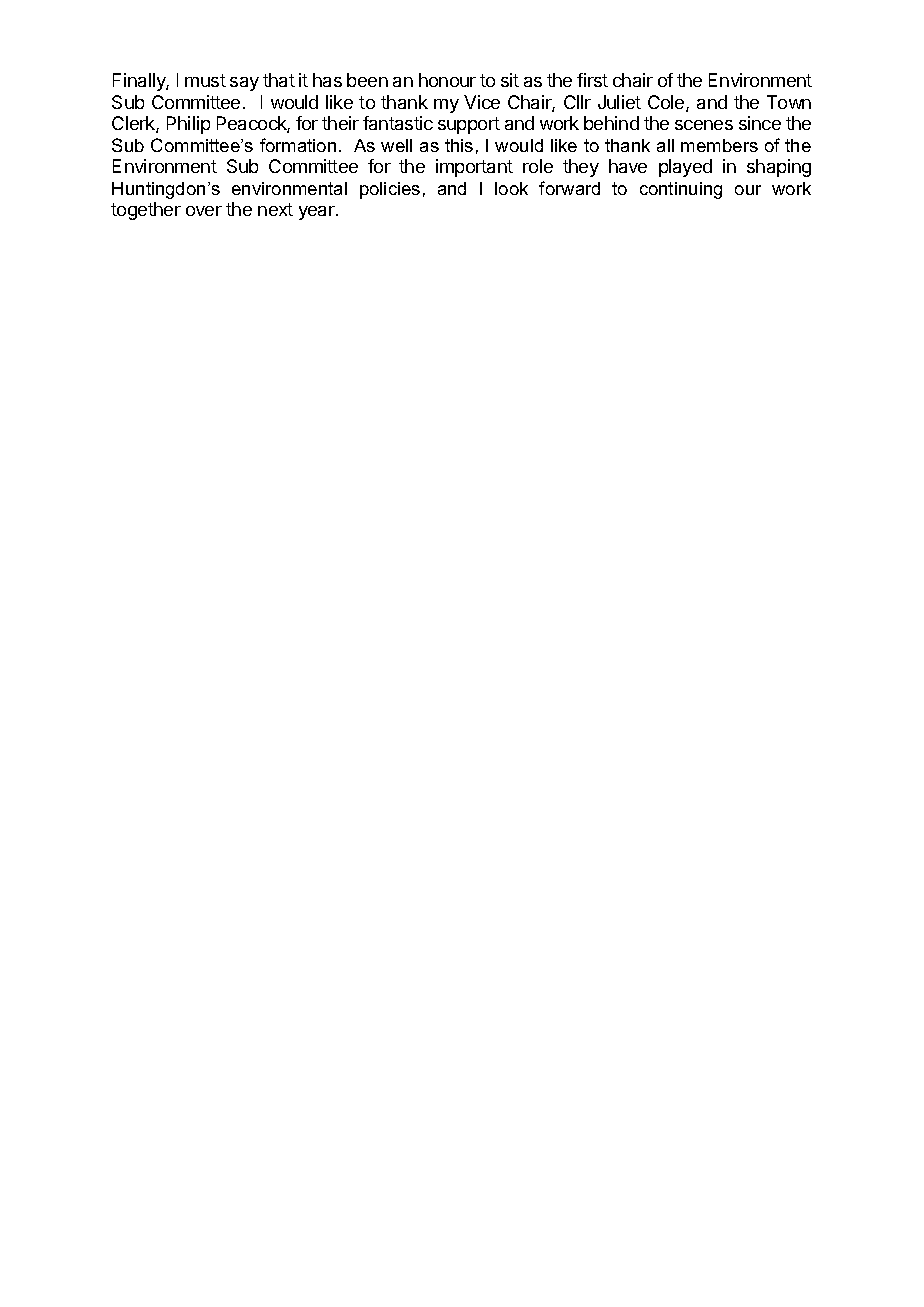 The height and width of the image is (1307, 924). What do you see at coordinates (704, 125) in the image?
I see `scenes` at bounding box center [704, 125].
